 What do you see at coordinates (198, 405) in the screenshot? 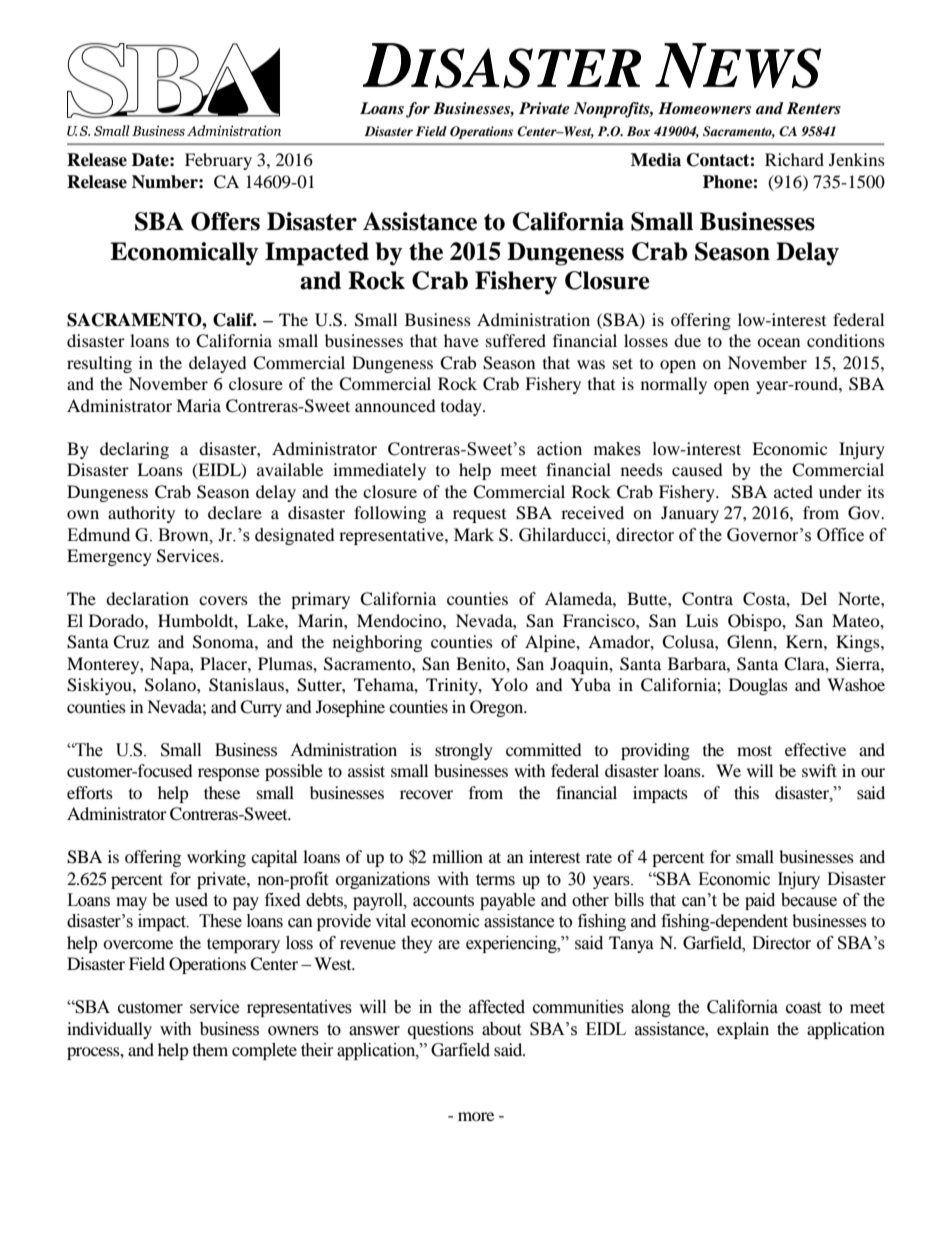
I see `Maria` at bounding box center [198, 405].
